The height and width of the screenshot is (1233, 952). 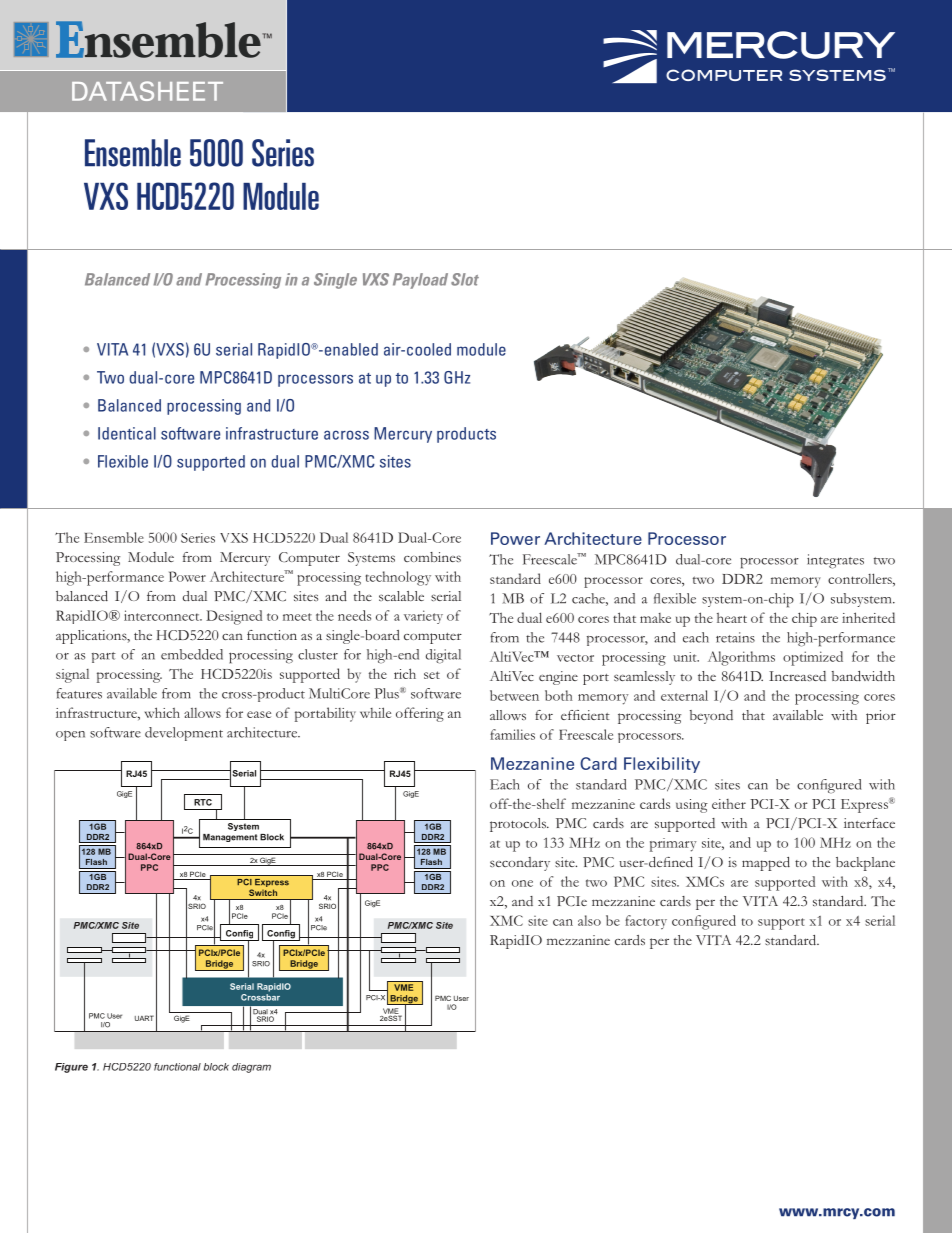 What do you see at coordinates (144, 1018) in the screenshot?
I see `UART` at bounding box center [144, 1018].
